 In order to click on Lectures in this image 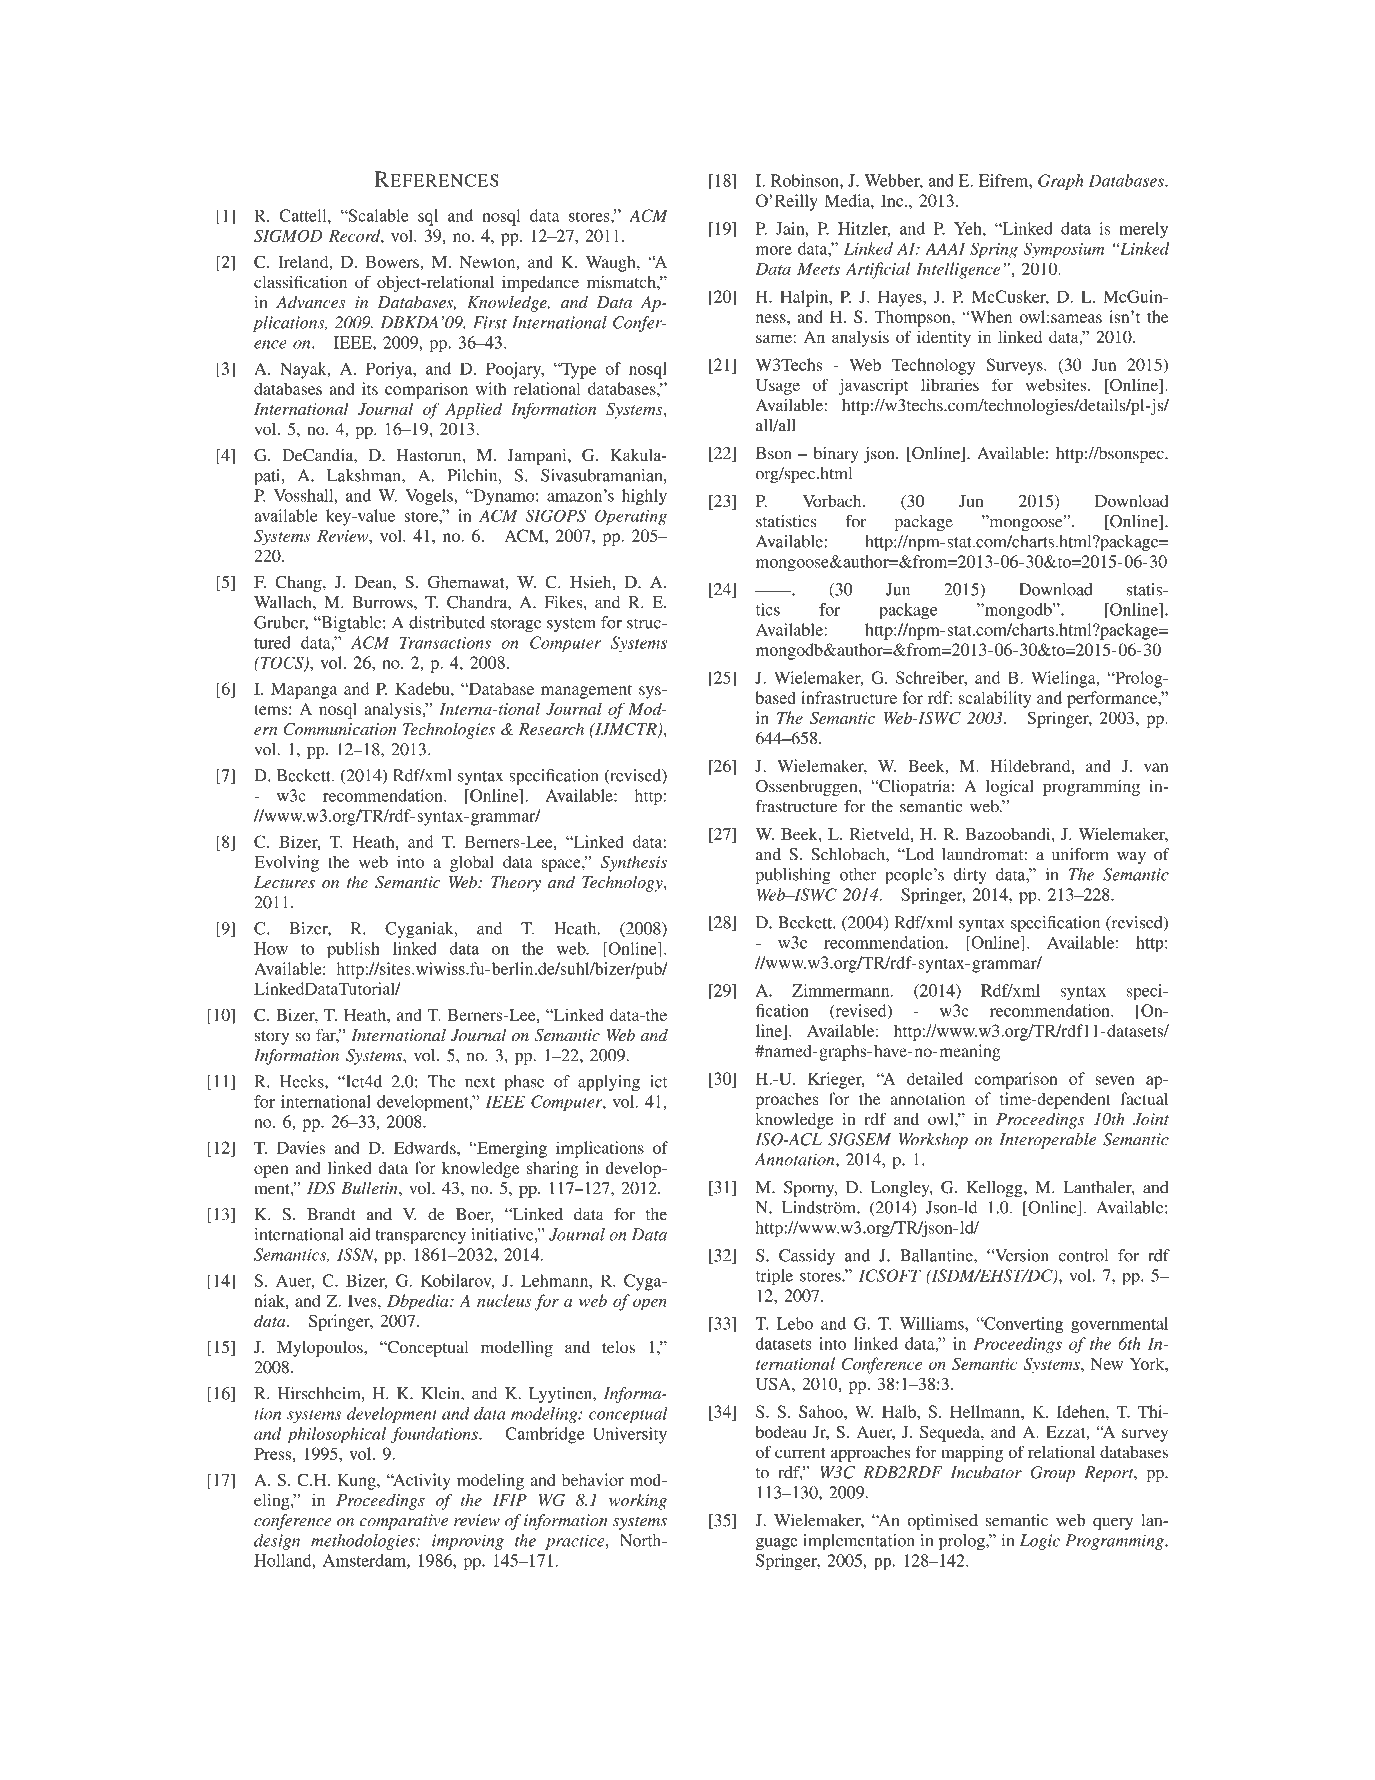, I will do `click(284, 882)`.
